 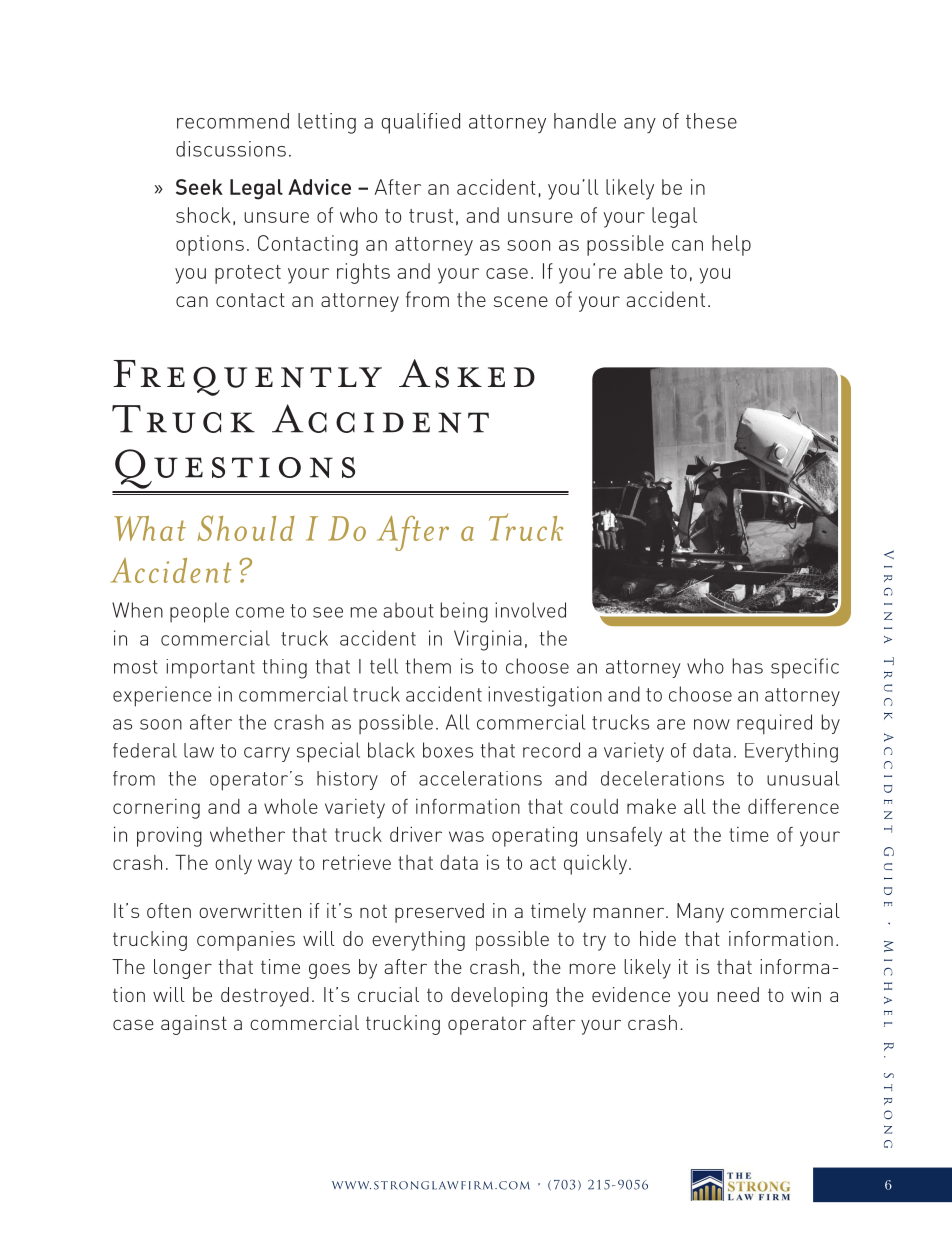 What do you see at coordinates (231, 149) in the screenshot?
I see `discussions` at bounding box center [231, 149].
